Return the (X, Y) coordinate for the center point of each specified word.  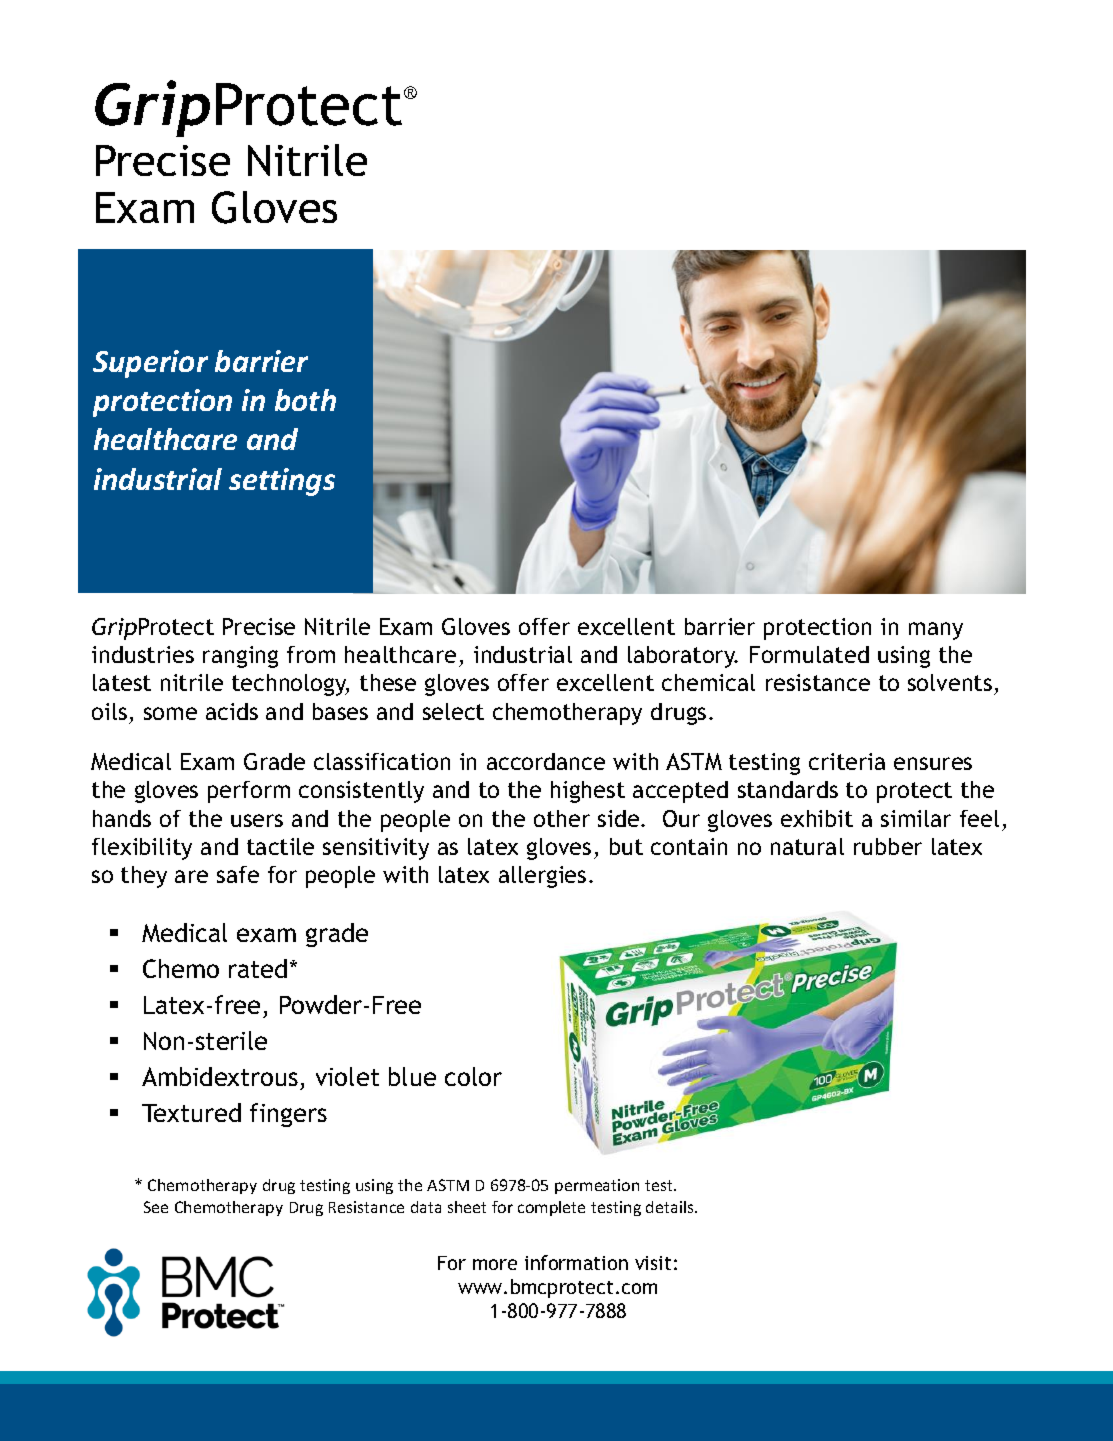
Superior (150, 364)
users (257, 820)
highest (588, 792)
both (305, 400)
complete (551, 1208)
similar (916, 818)
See (156, 1207)
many (936, 631)
